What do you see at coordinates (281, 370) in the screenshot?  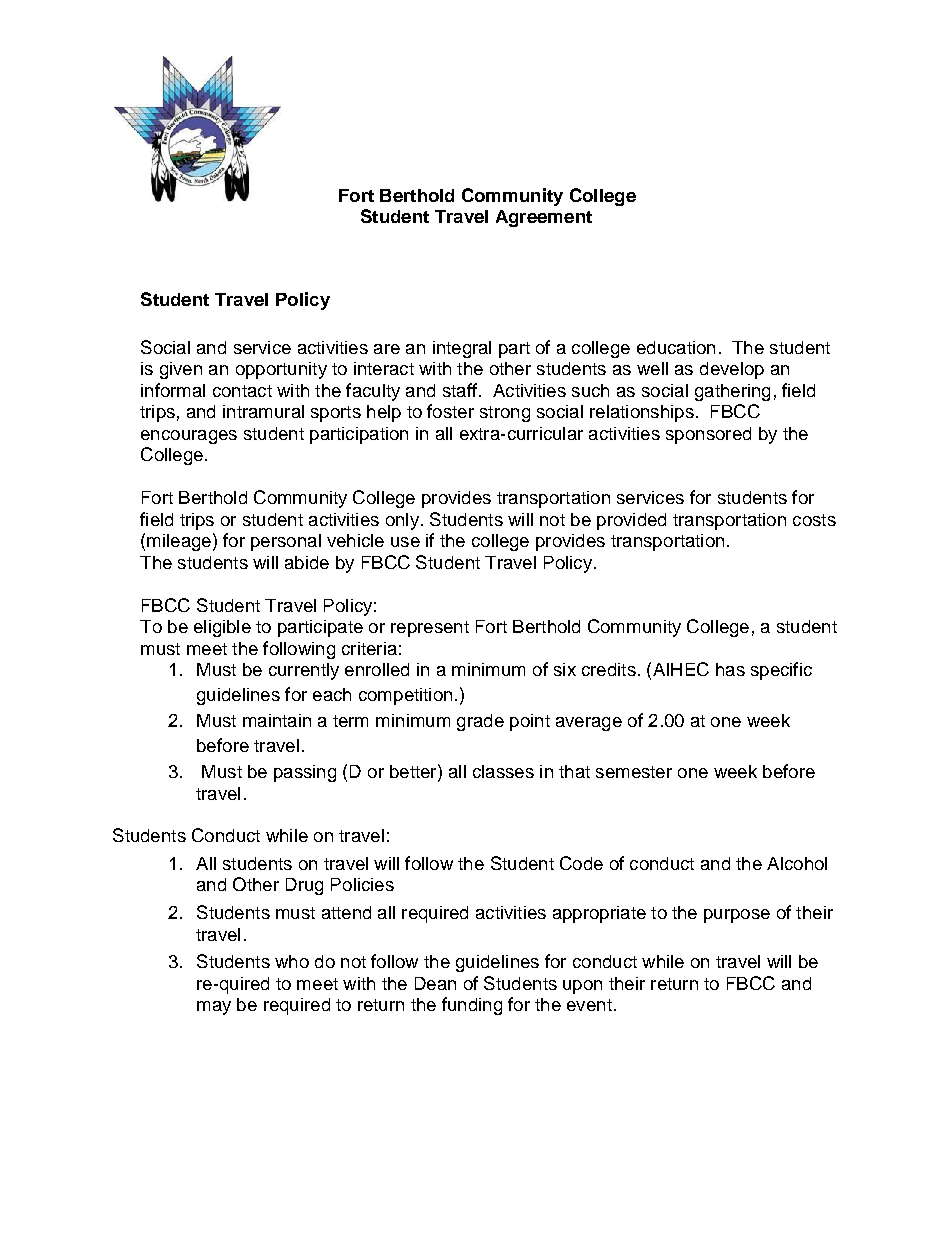 I see `opportunity` at bounding box center [281, 370].
